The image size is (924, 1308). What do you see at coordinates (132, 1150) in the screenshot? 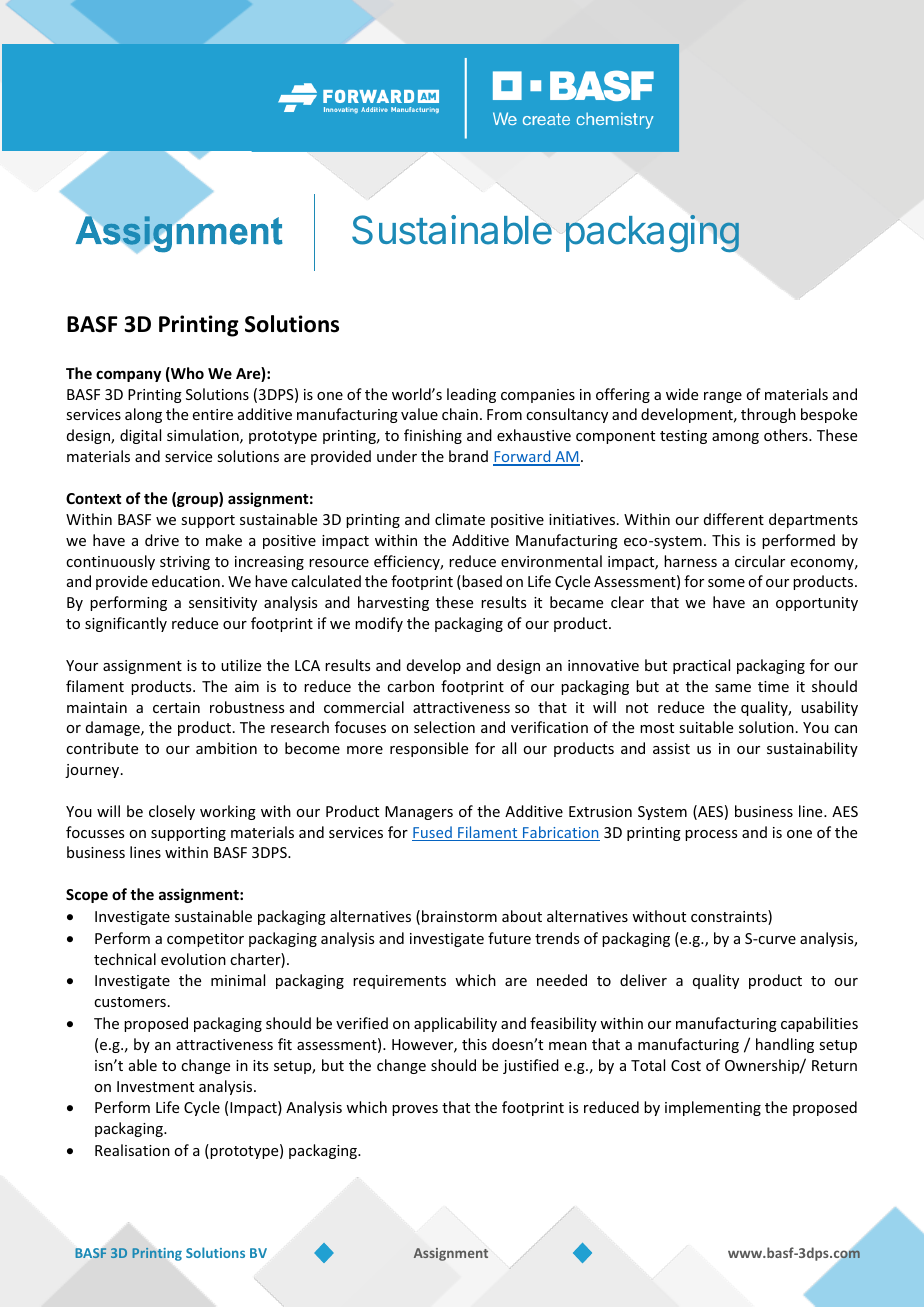
I see `Realisation` at bounding box center [132, 1150].
